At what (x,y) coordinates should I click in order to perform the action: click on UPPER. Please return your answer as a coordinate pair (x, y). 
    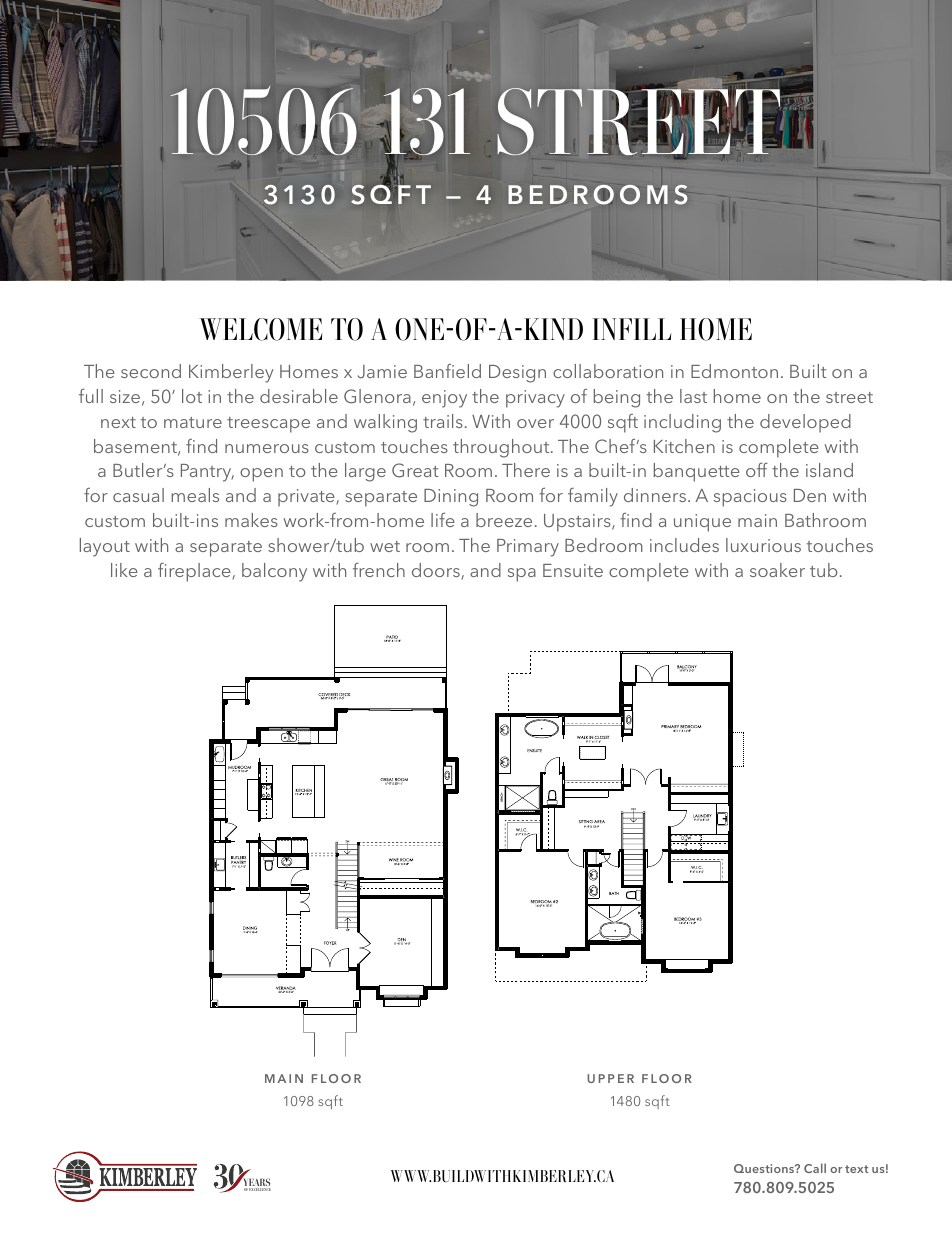
    Looking at the image, I should click on (610, 1078).
